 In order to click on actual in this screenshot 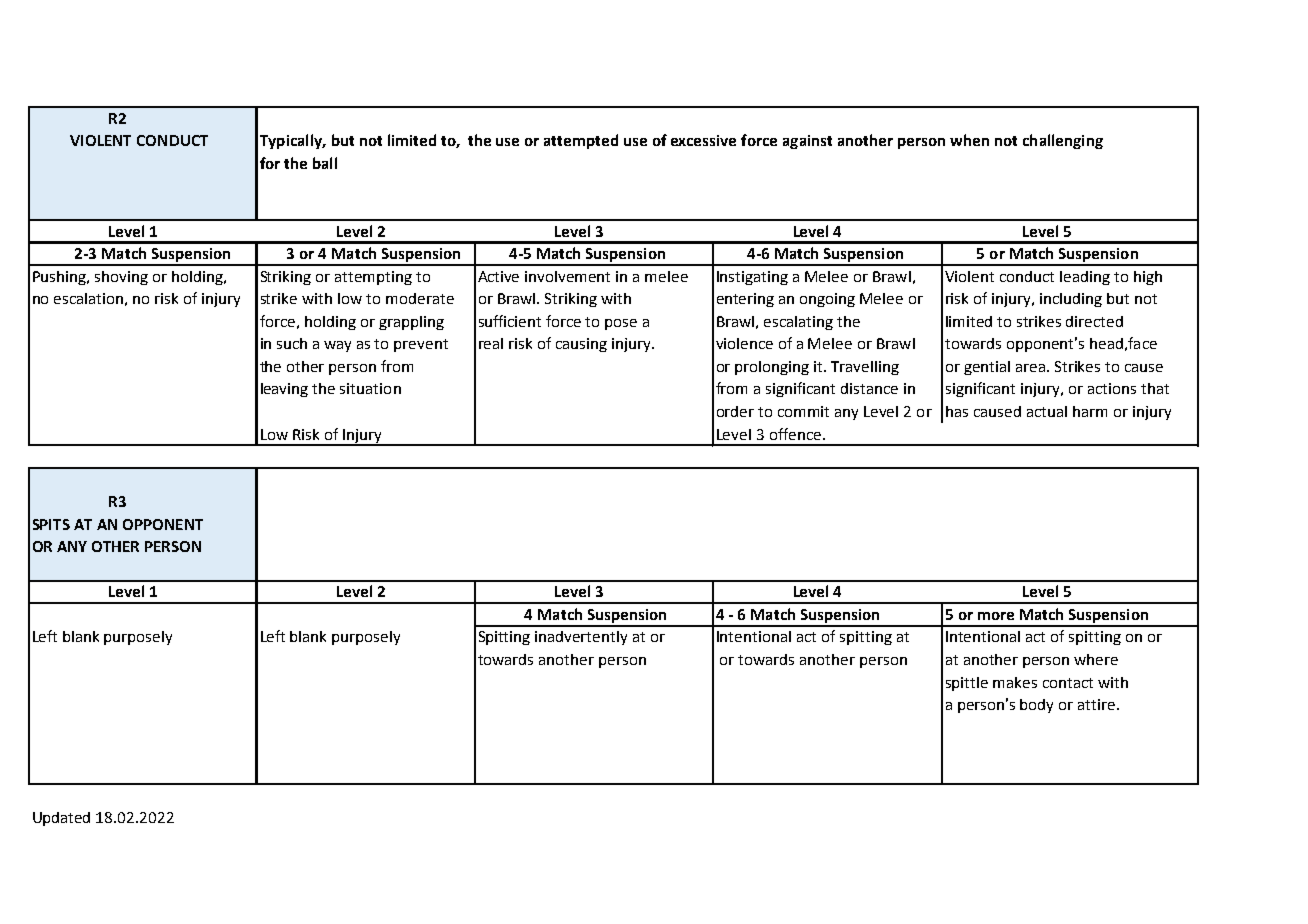, I will do `click(1047, 411)`.
